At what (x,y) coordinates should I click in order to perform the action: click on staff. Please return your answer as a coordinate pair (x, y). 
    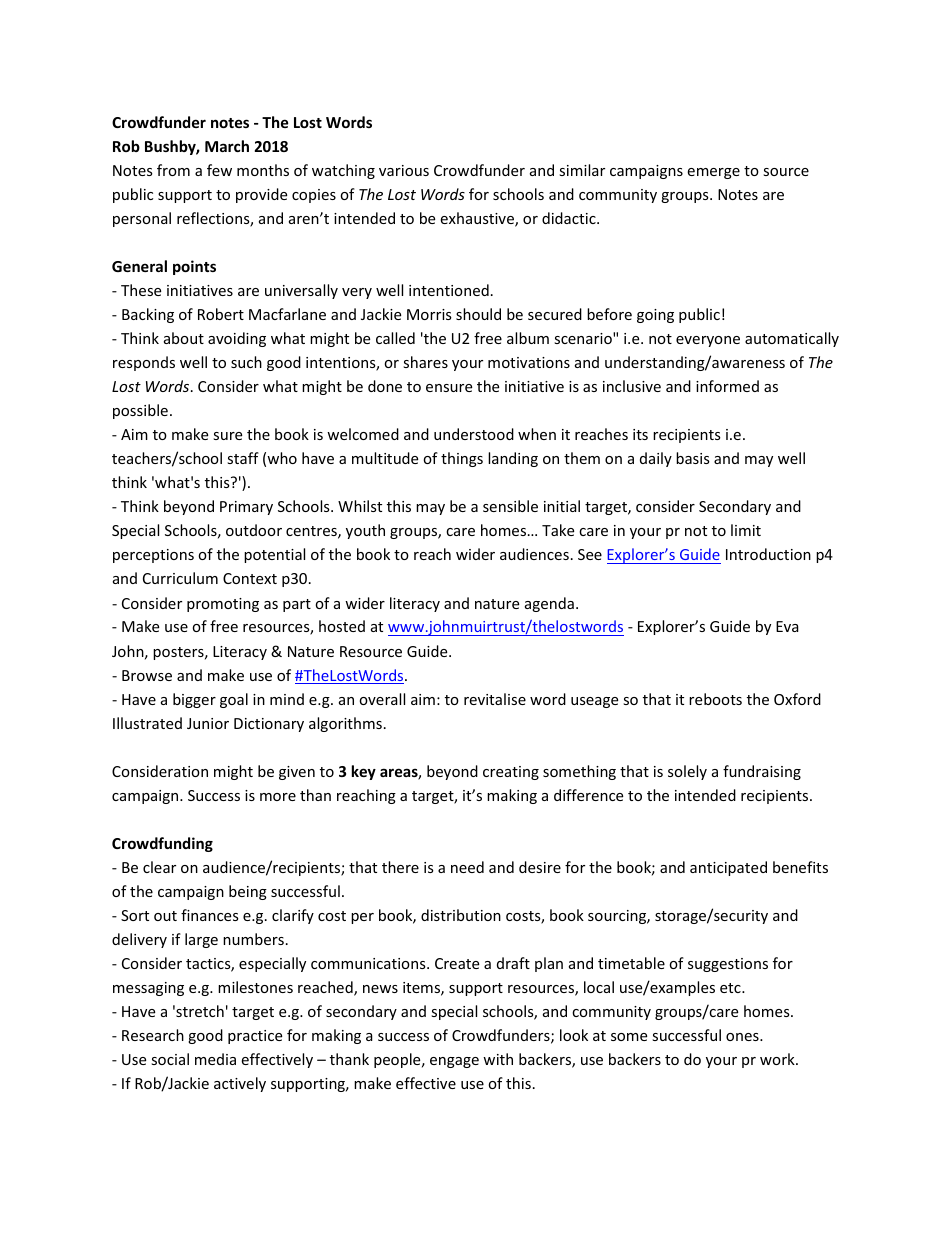
    Looking at the image, I should click on (243, 458).
